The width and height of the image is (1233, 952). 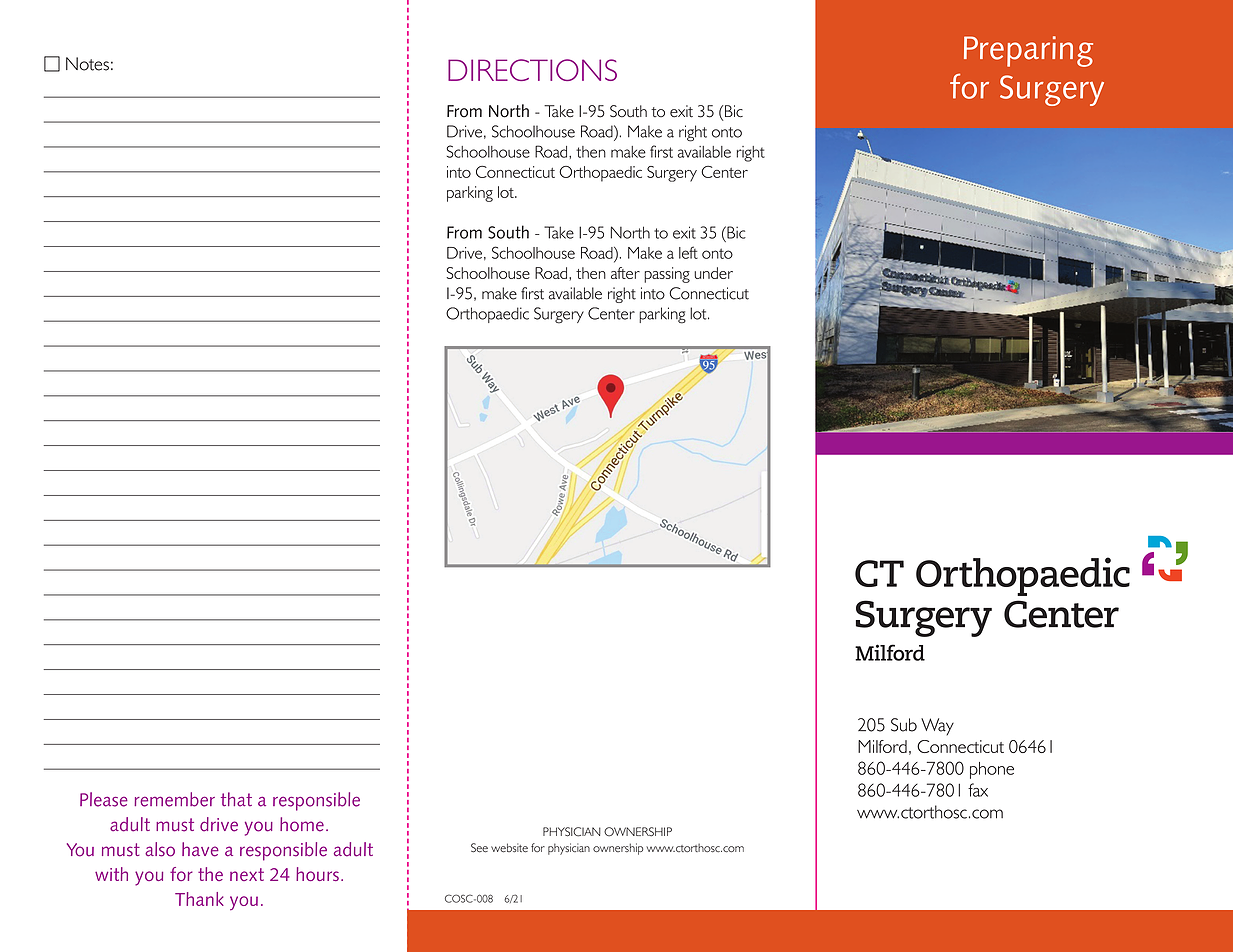 What do you see at coordinates (532, 70) in the image?
I see `DIRECTIONS` at bounding box center [532, 70].
